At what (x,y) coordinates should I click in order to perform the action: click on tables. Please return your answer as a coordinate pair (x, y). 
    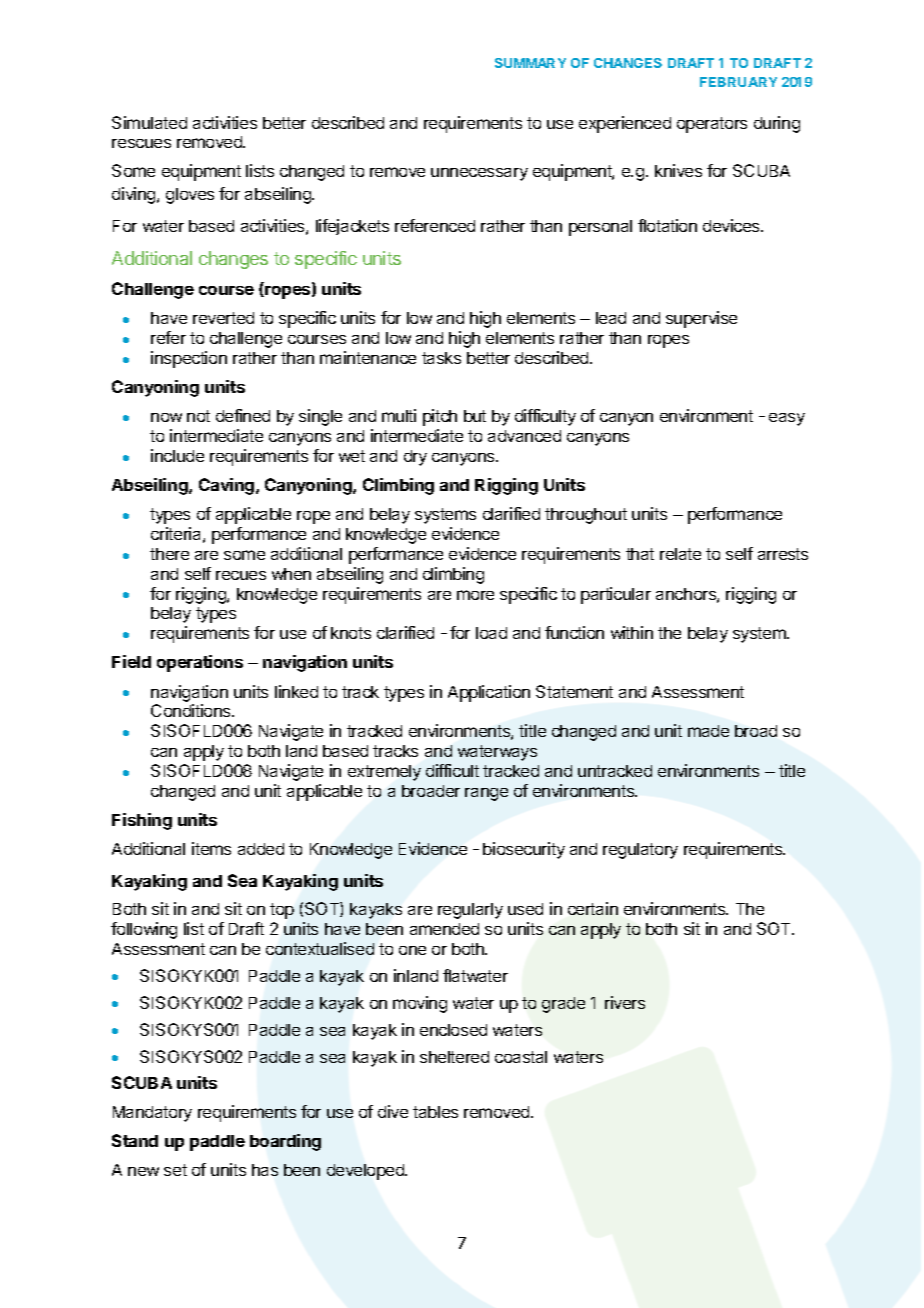
    Looking at the image, I should click on (435, 1112).
